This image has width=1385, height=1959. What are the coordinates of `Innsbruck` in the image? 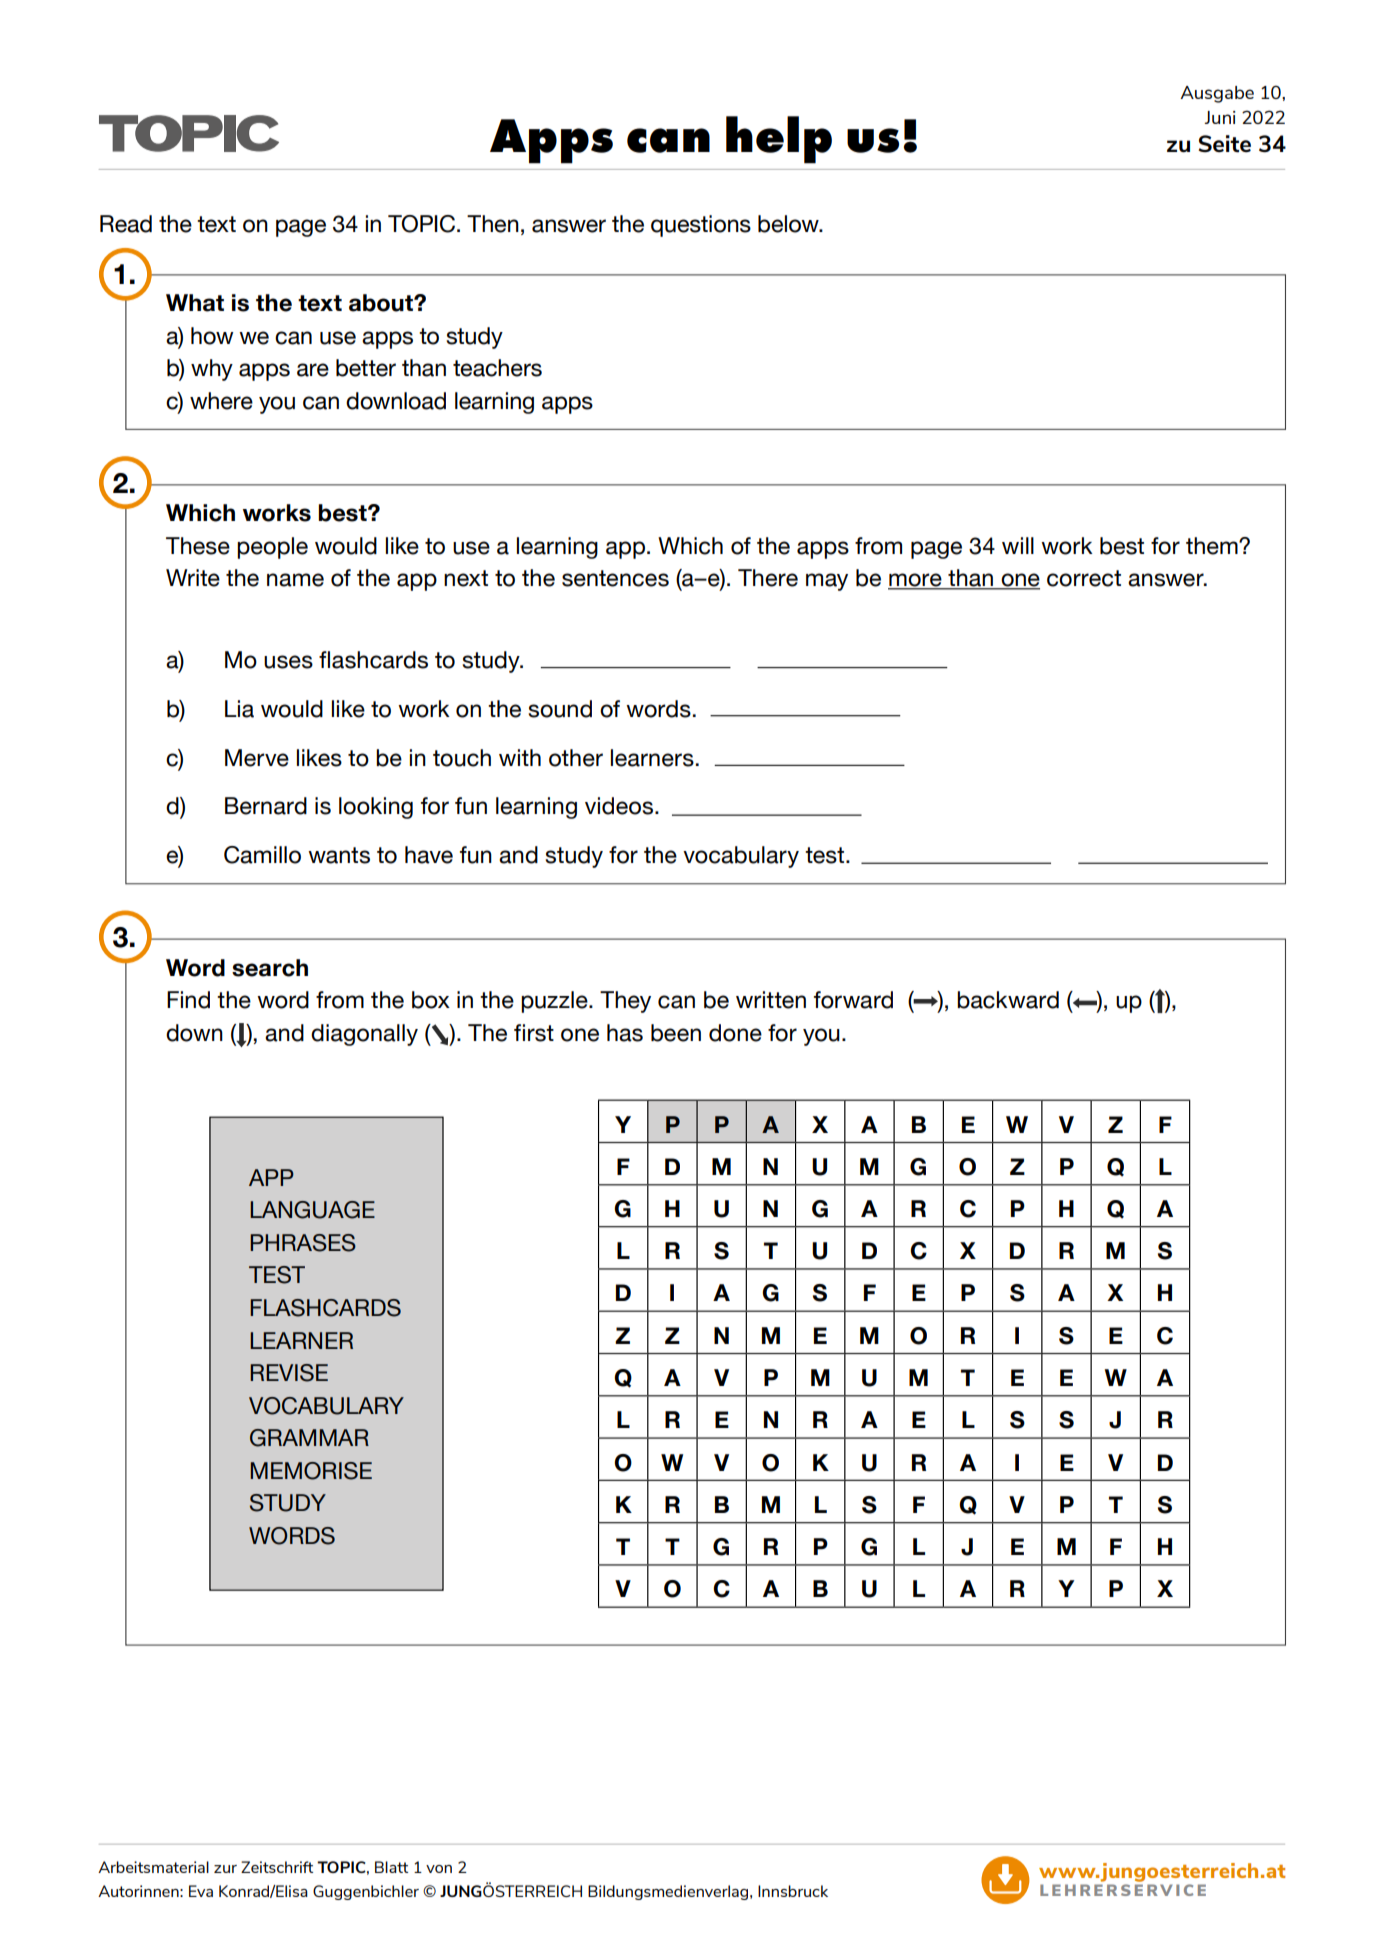 It's located at (793, 1891).
